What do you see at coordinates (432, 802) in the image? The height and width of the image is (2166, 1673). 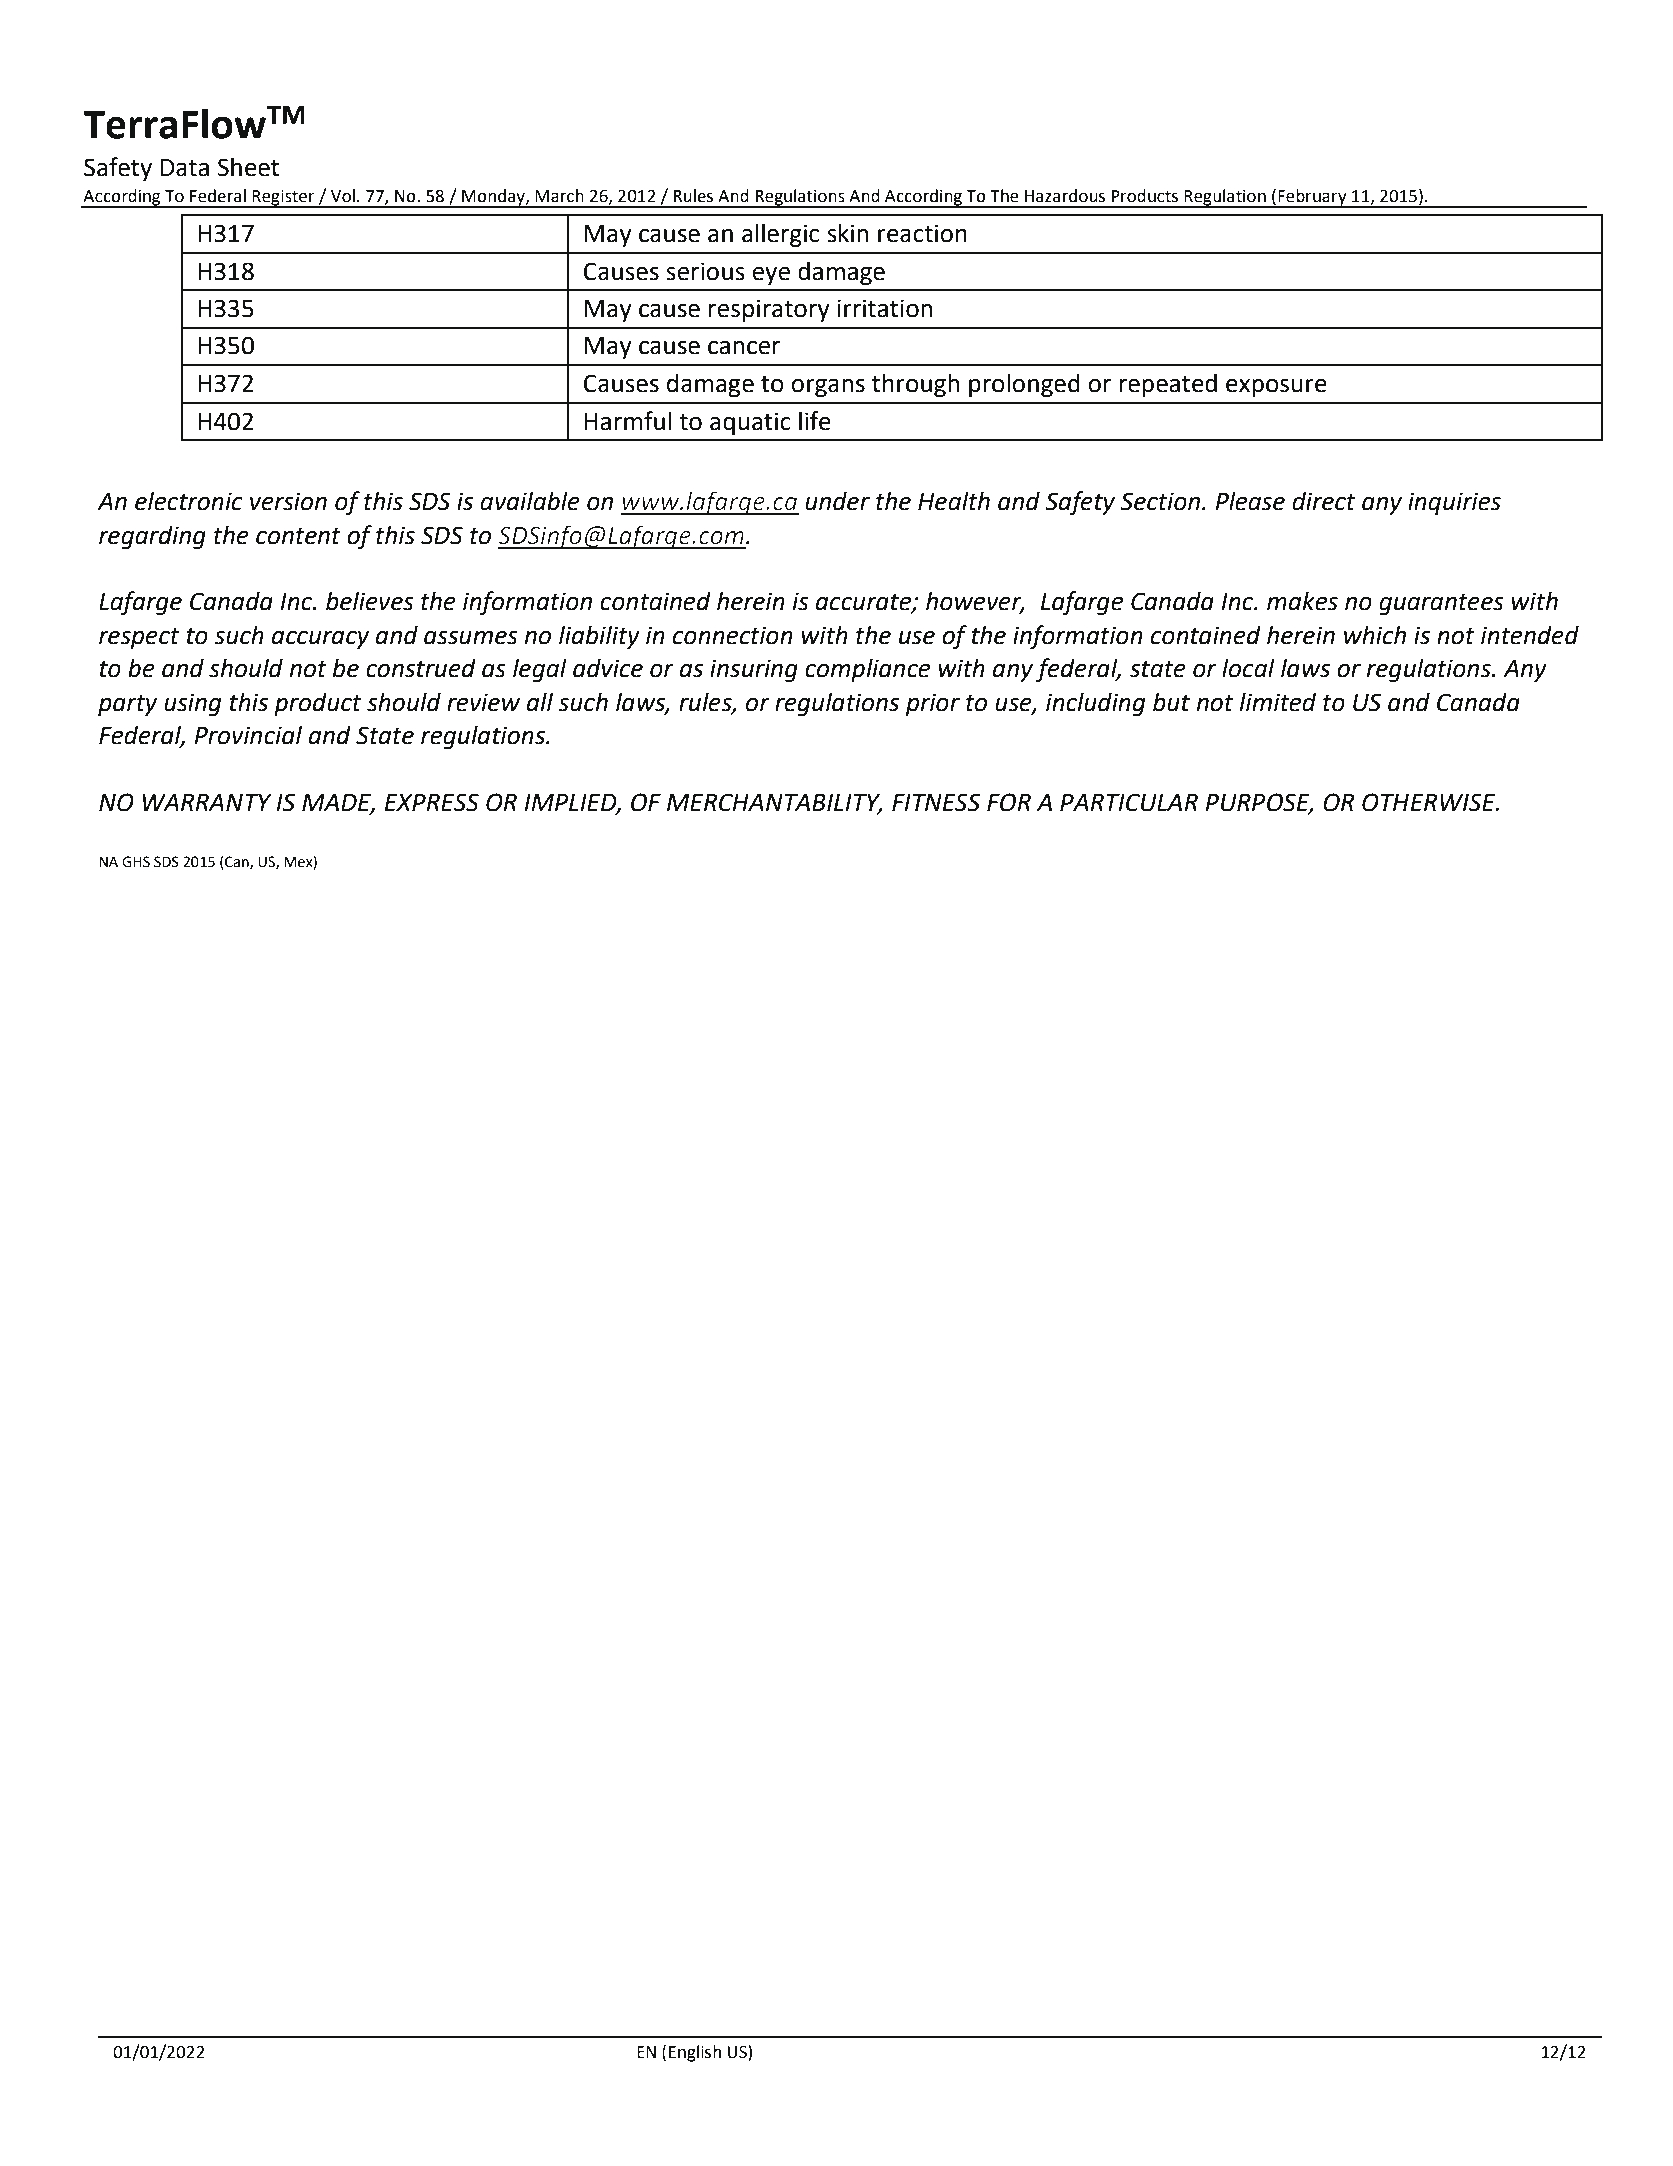 I see `EXPRESS` at bounding box center [432, 802].
